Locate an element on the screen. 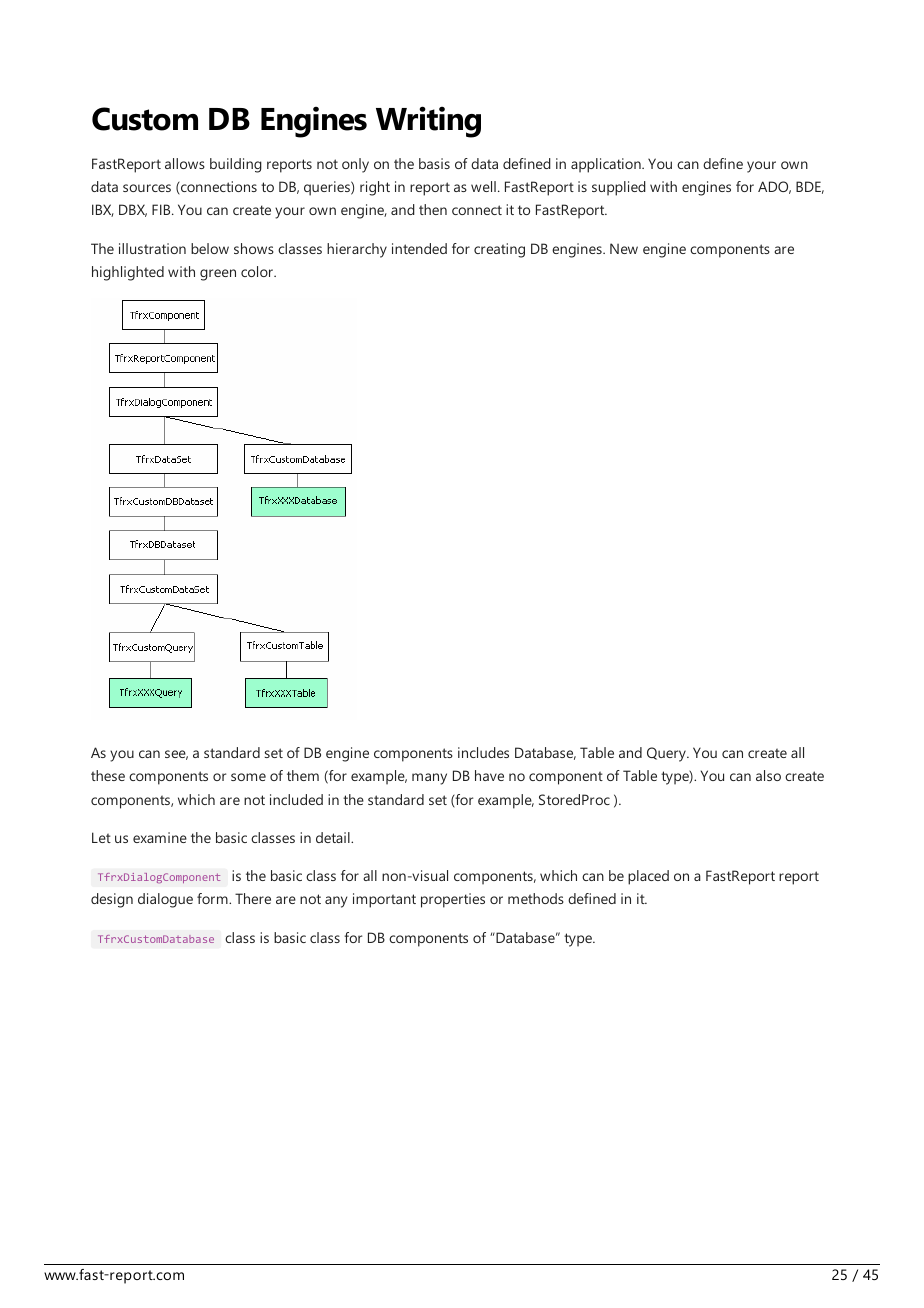 This screenshot has height=1308, width=924. highlighted is located at coordinates (128, 273).
